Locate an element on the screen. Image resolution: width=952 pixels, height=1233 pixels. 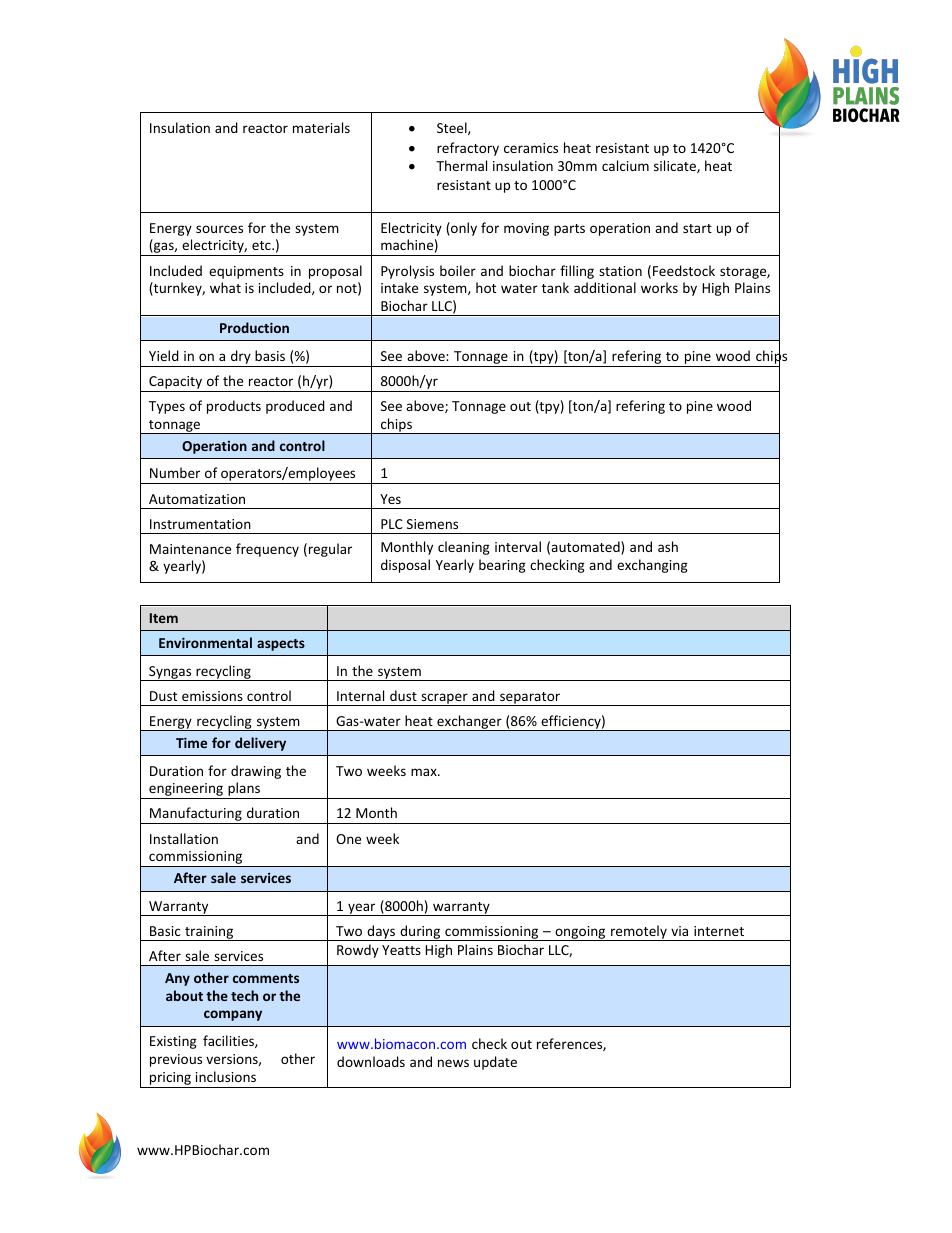
ash is located at coordinates (668, 546).
